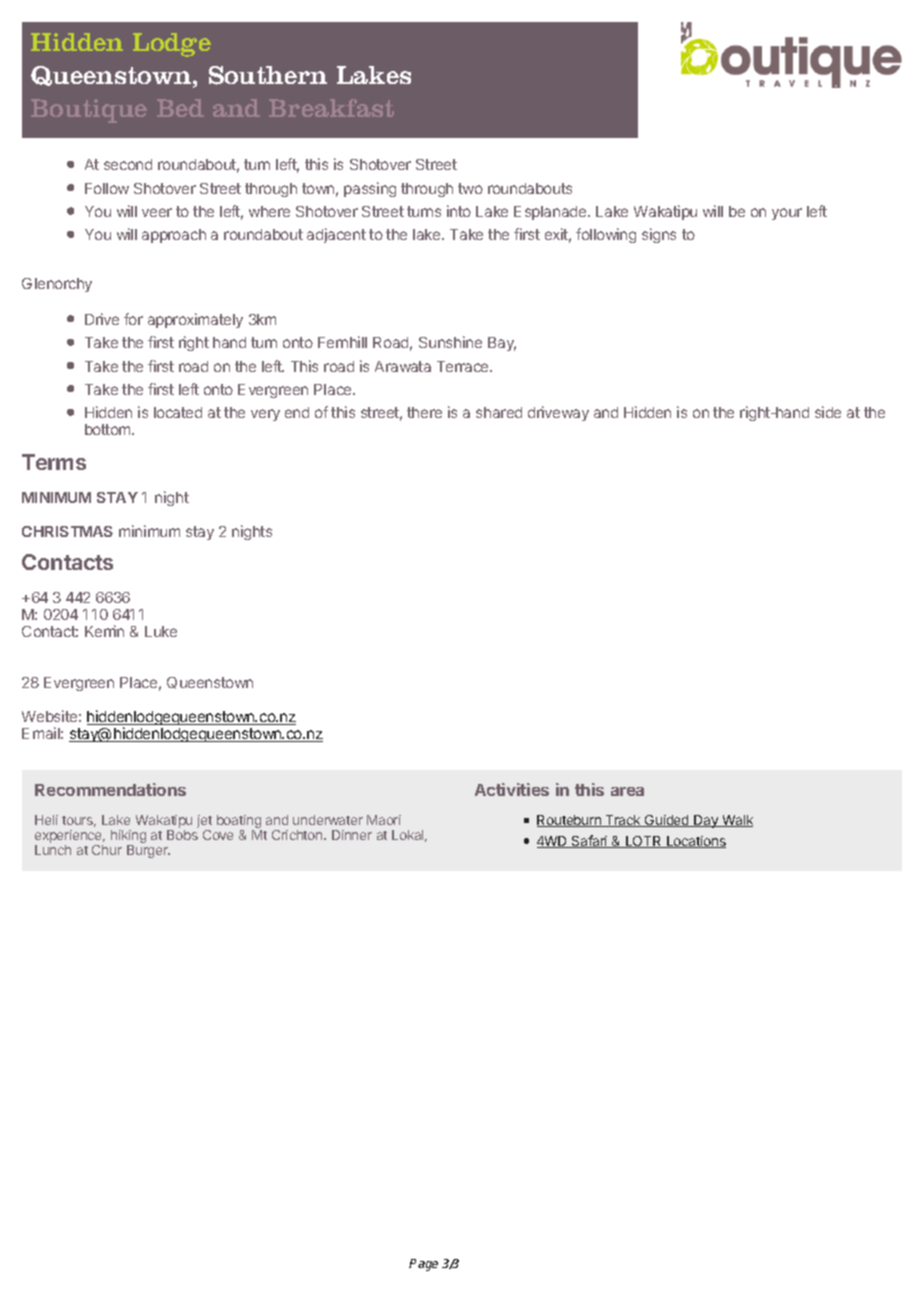 The height and width of the image is (1308, 924). What do you see at coordinates (384, 820) in the image?
I see `Maori` at bounding box center [384, 820].
